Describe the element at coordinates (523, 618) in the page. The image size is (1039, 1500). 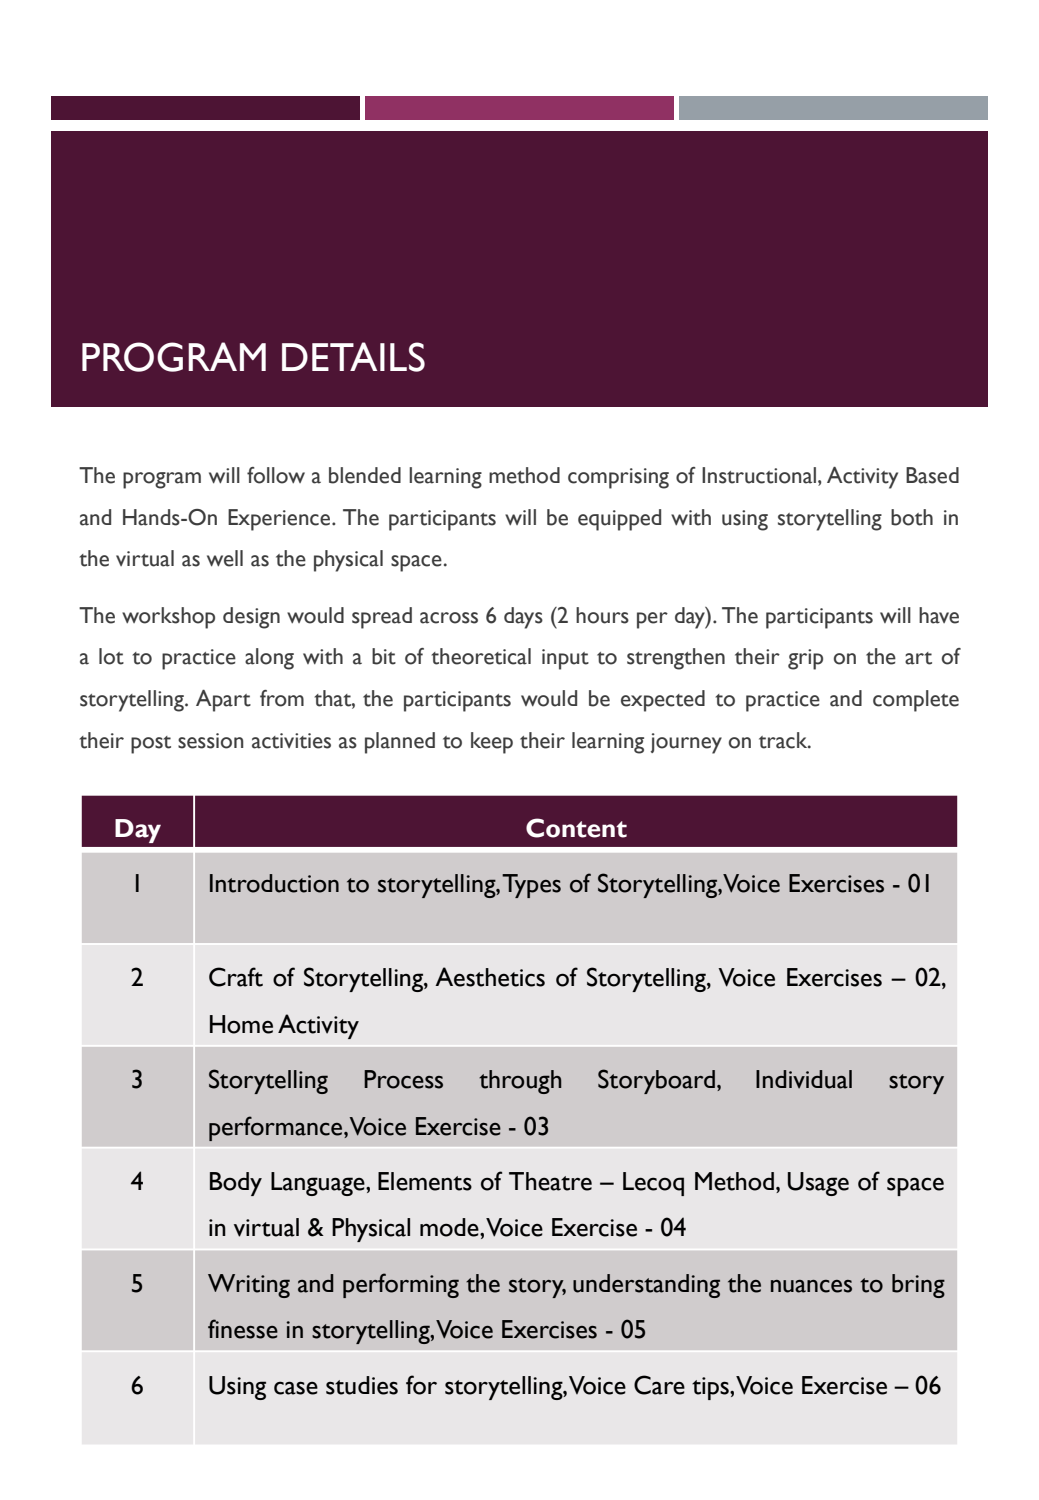
I see `days` at that location.
